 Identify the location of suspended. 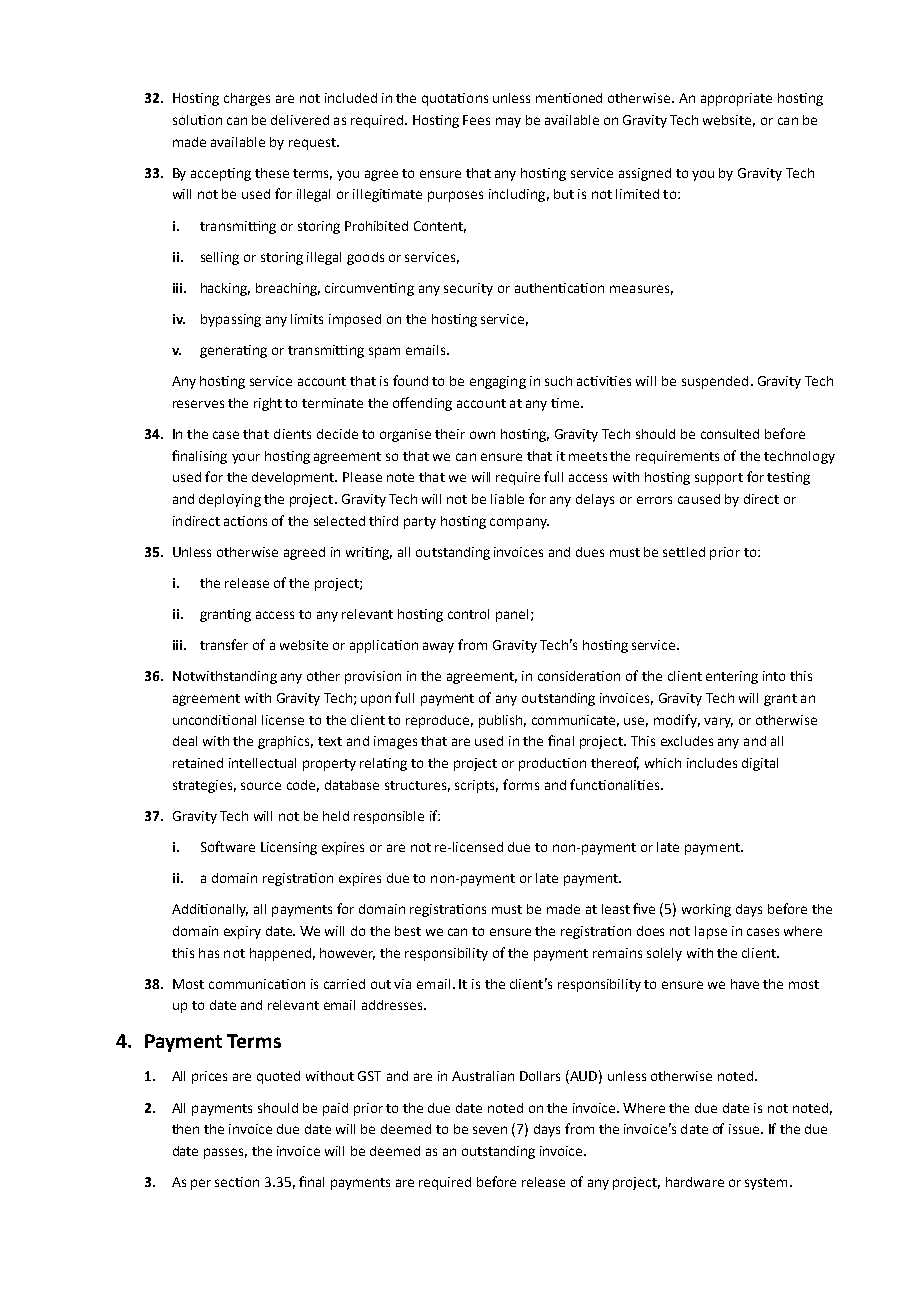
(715, 382).
